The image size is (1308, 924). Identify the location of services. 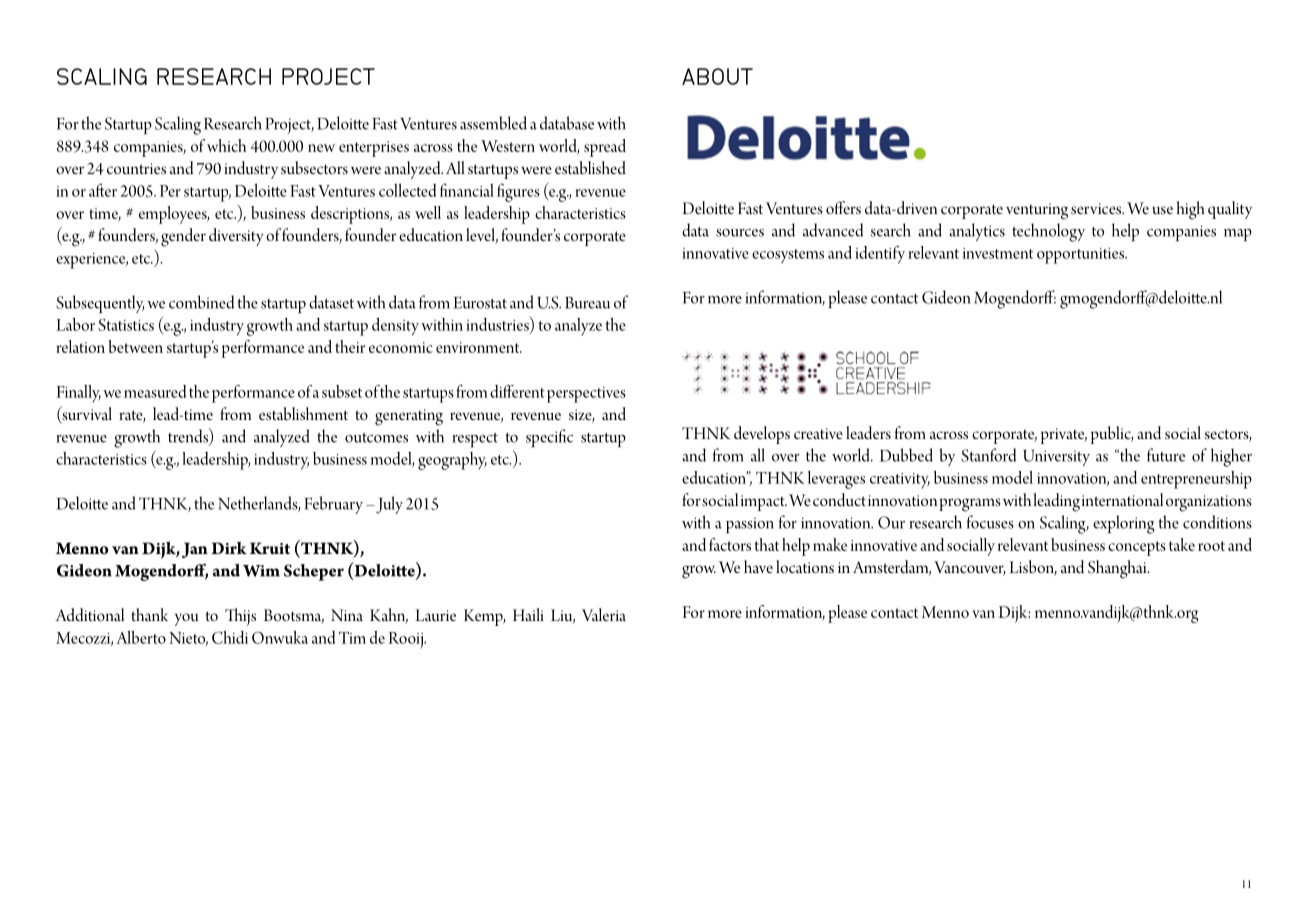
(1097, 208).
